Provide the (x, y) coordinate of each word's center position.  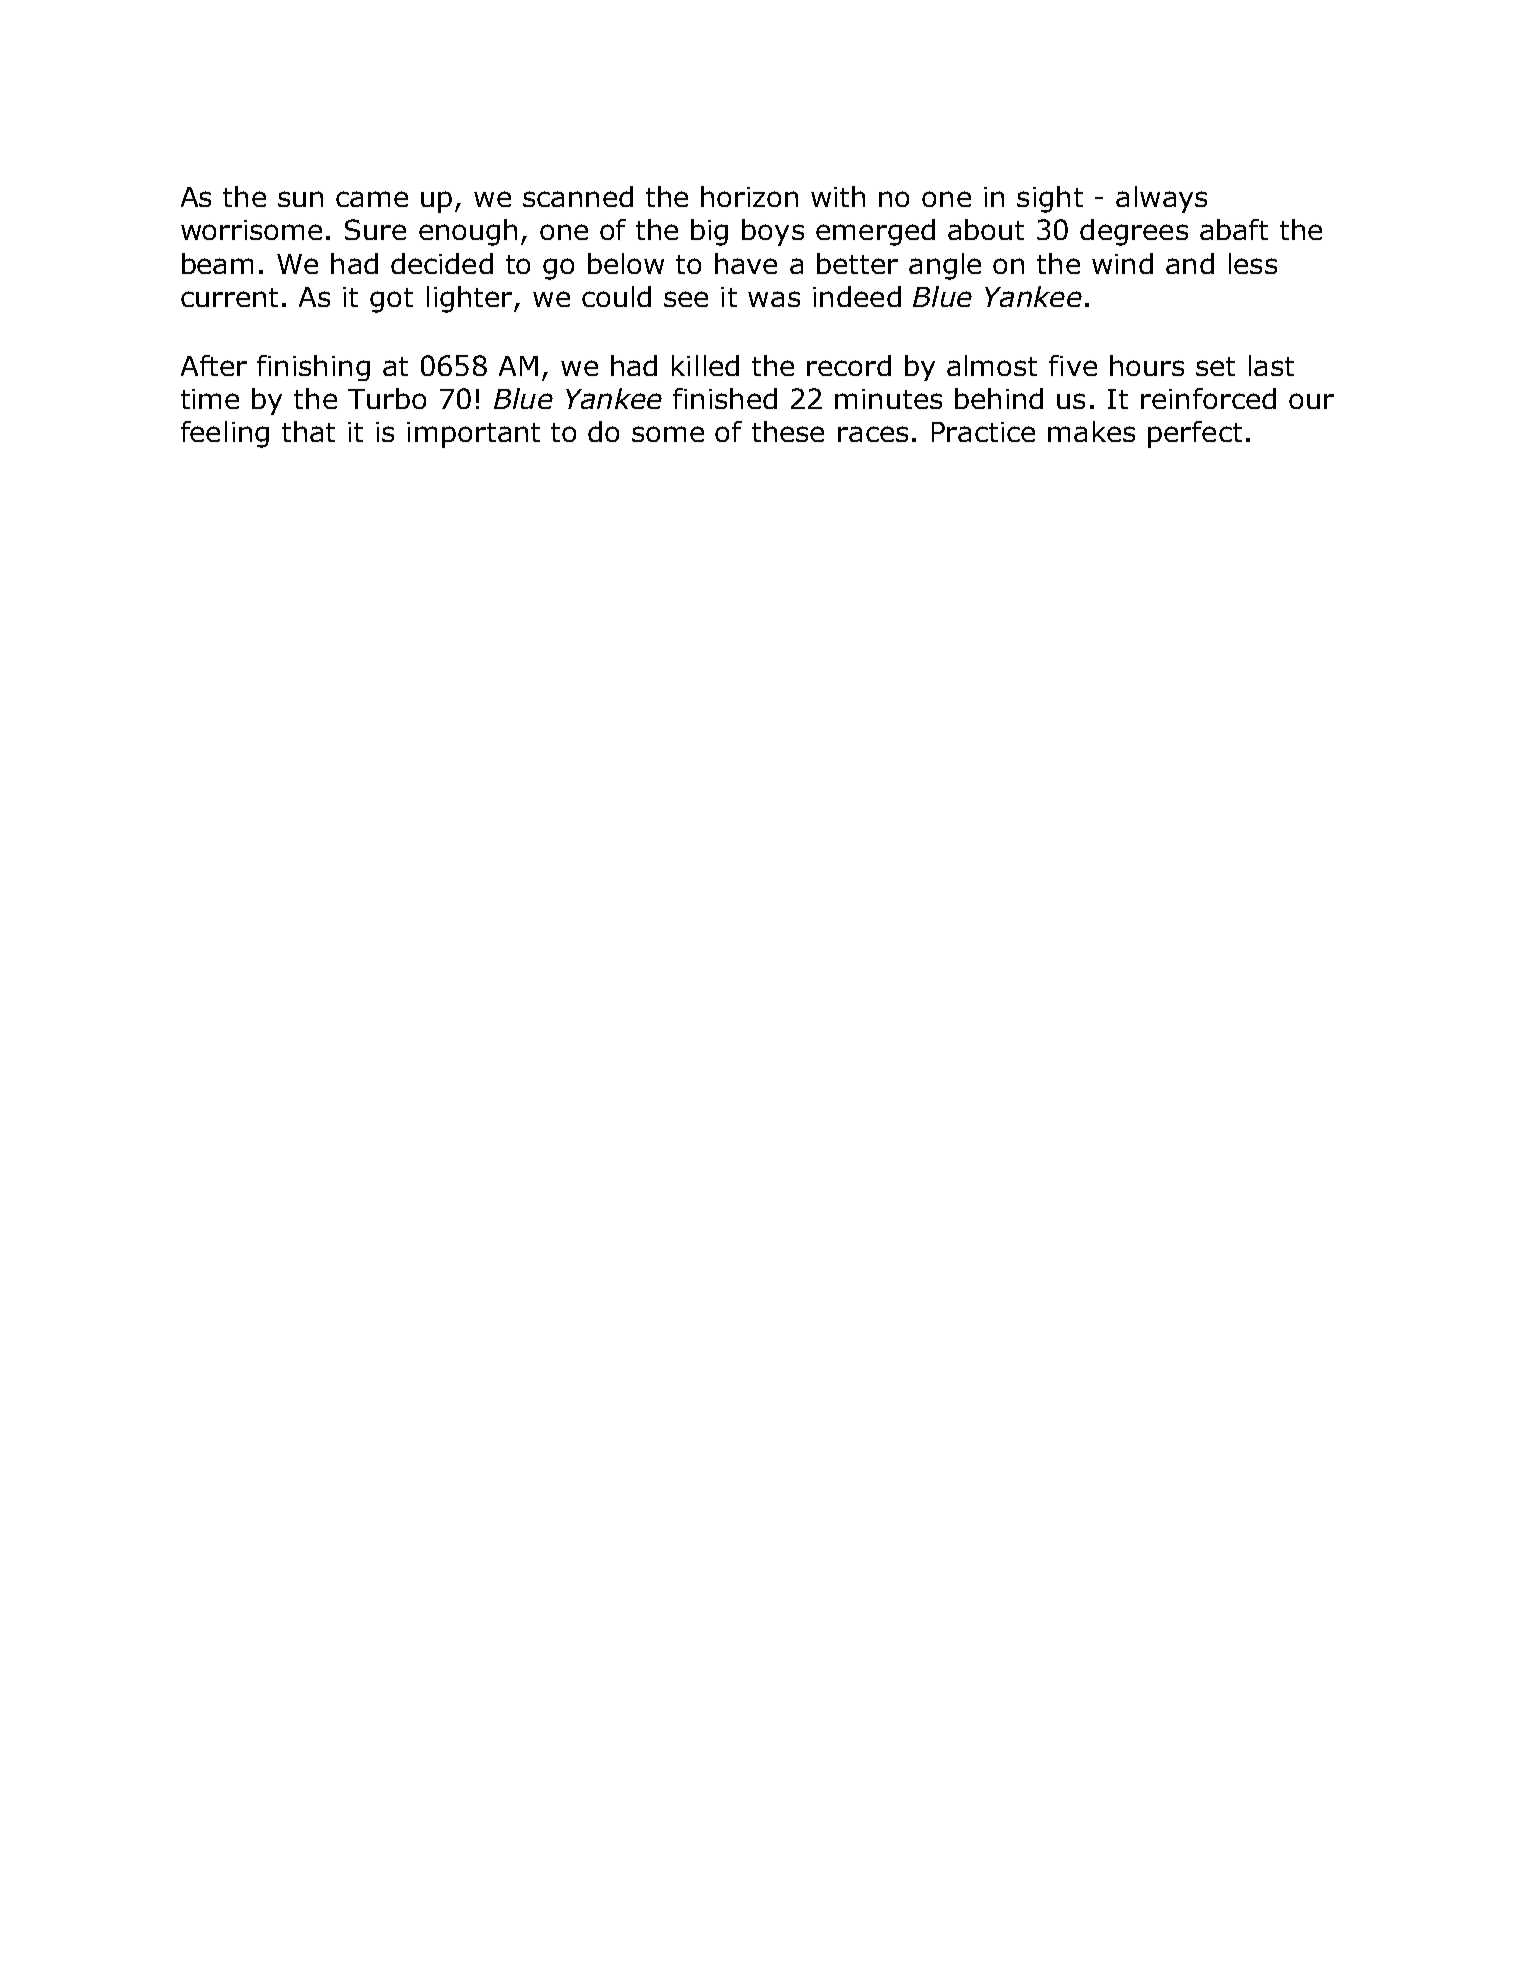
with (838, 196)
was (774, 299)
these (788, 431)
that (308, 431)
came (372, 199)
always (1161, 199)
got (391, 300)
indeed (857, 296)
